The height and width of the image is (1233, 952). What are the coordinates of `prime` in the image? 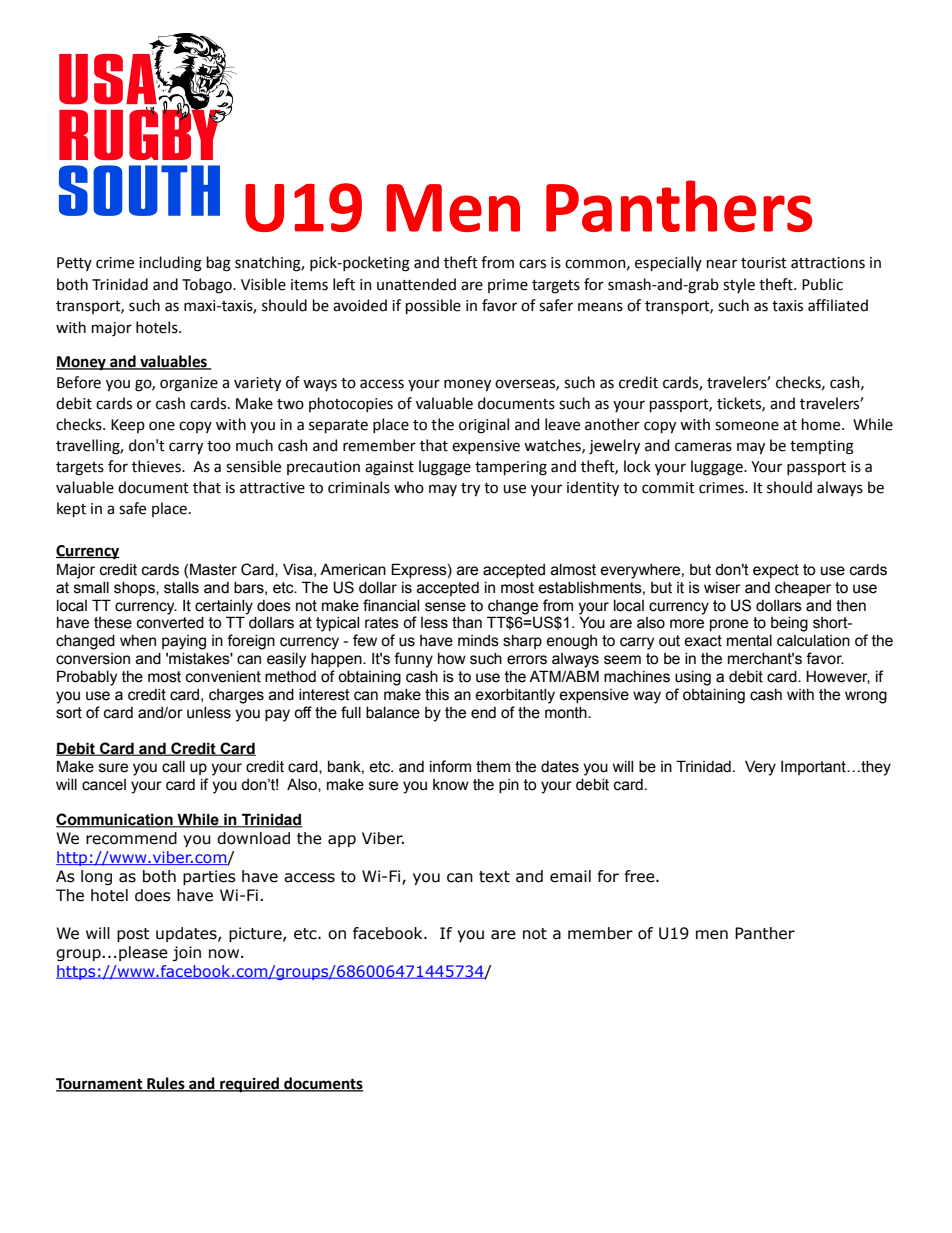 It's located at (508, 286).
